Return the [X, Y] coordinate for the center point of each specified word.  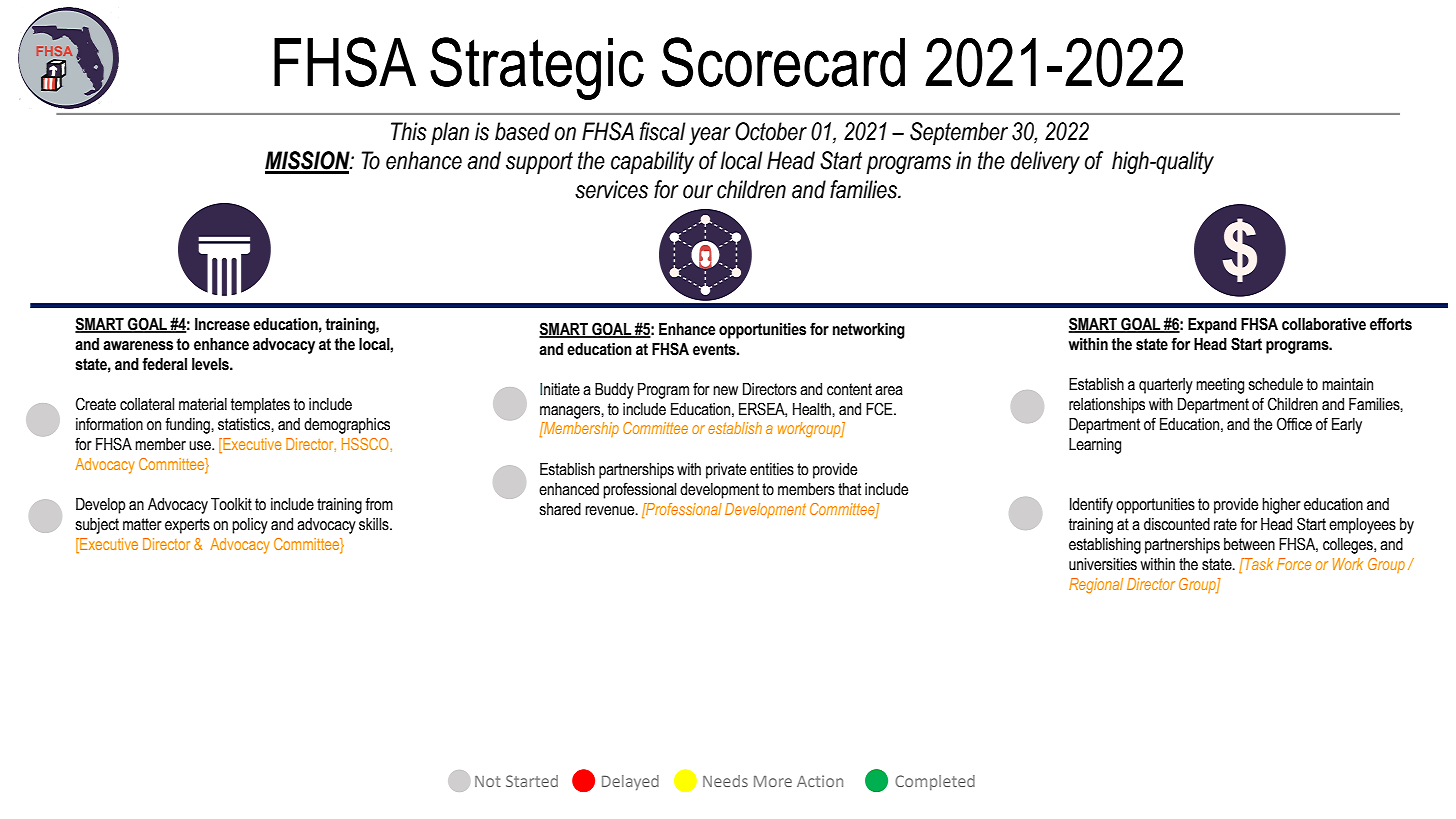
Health [813, 409]
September [959, 133]
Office [1294, 424]
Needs [725, 781]
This [409, 131]
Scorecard [783, 62]
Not [488, 781]
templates [260, 406]
